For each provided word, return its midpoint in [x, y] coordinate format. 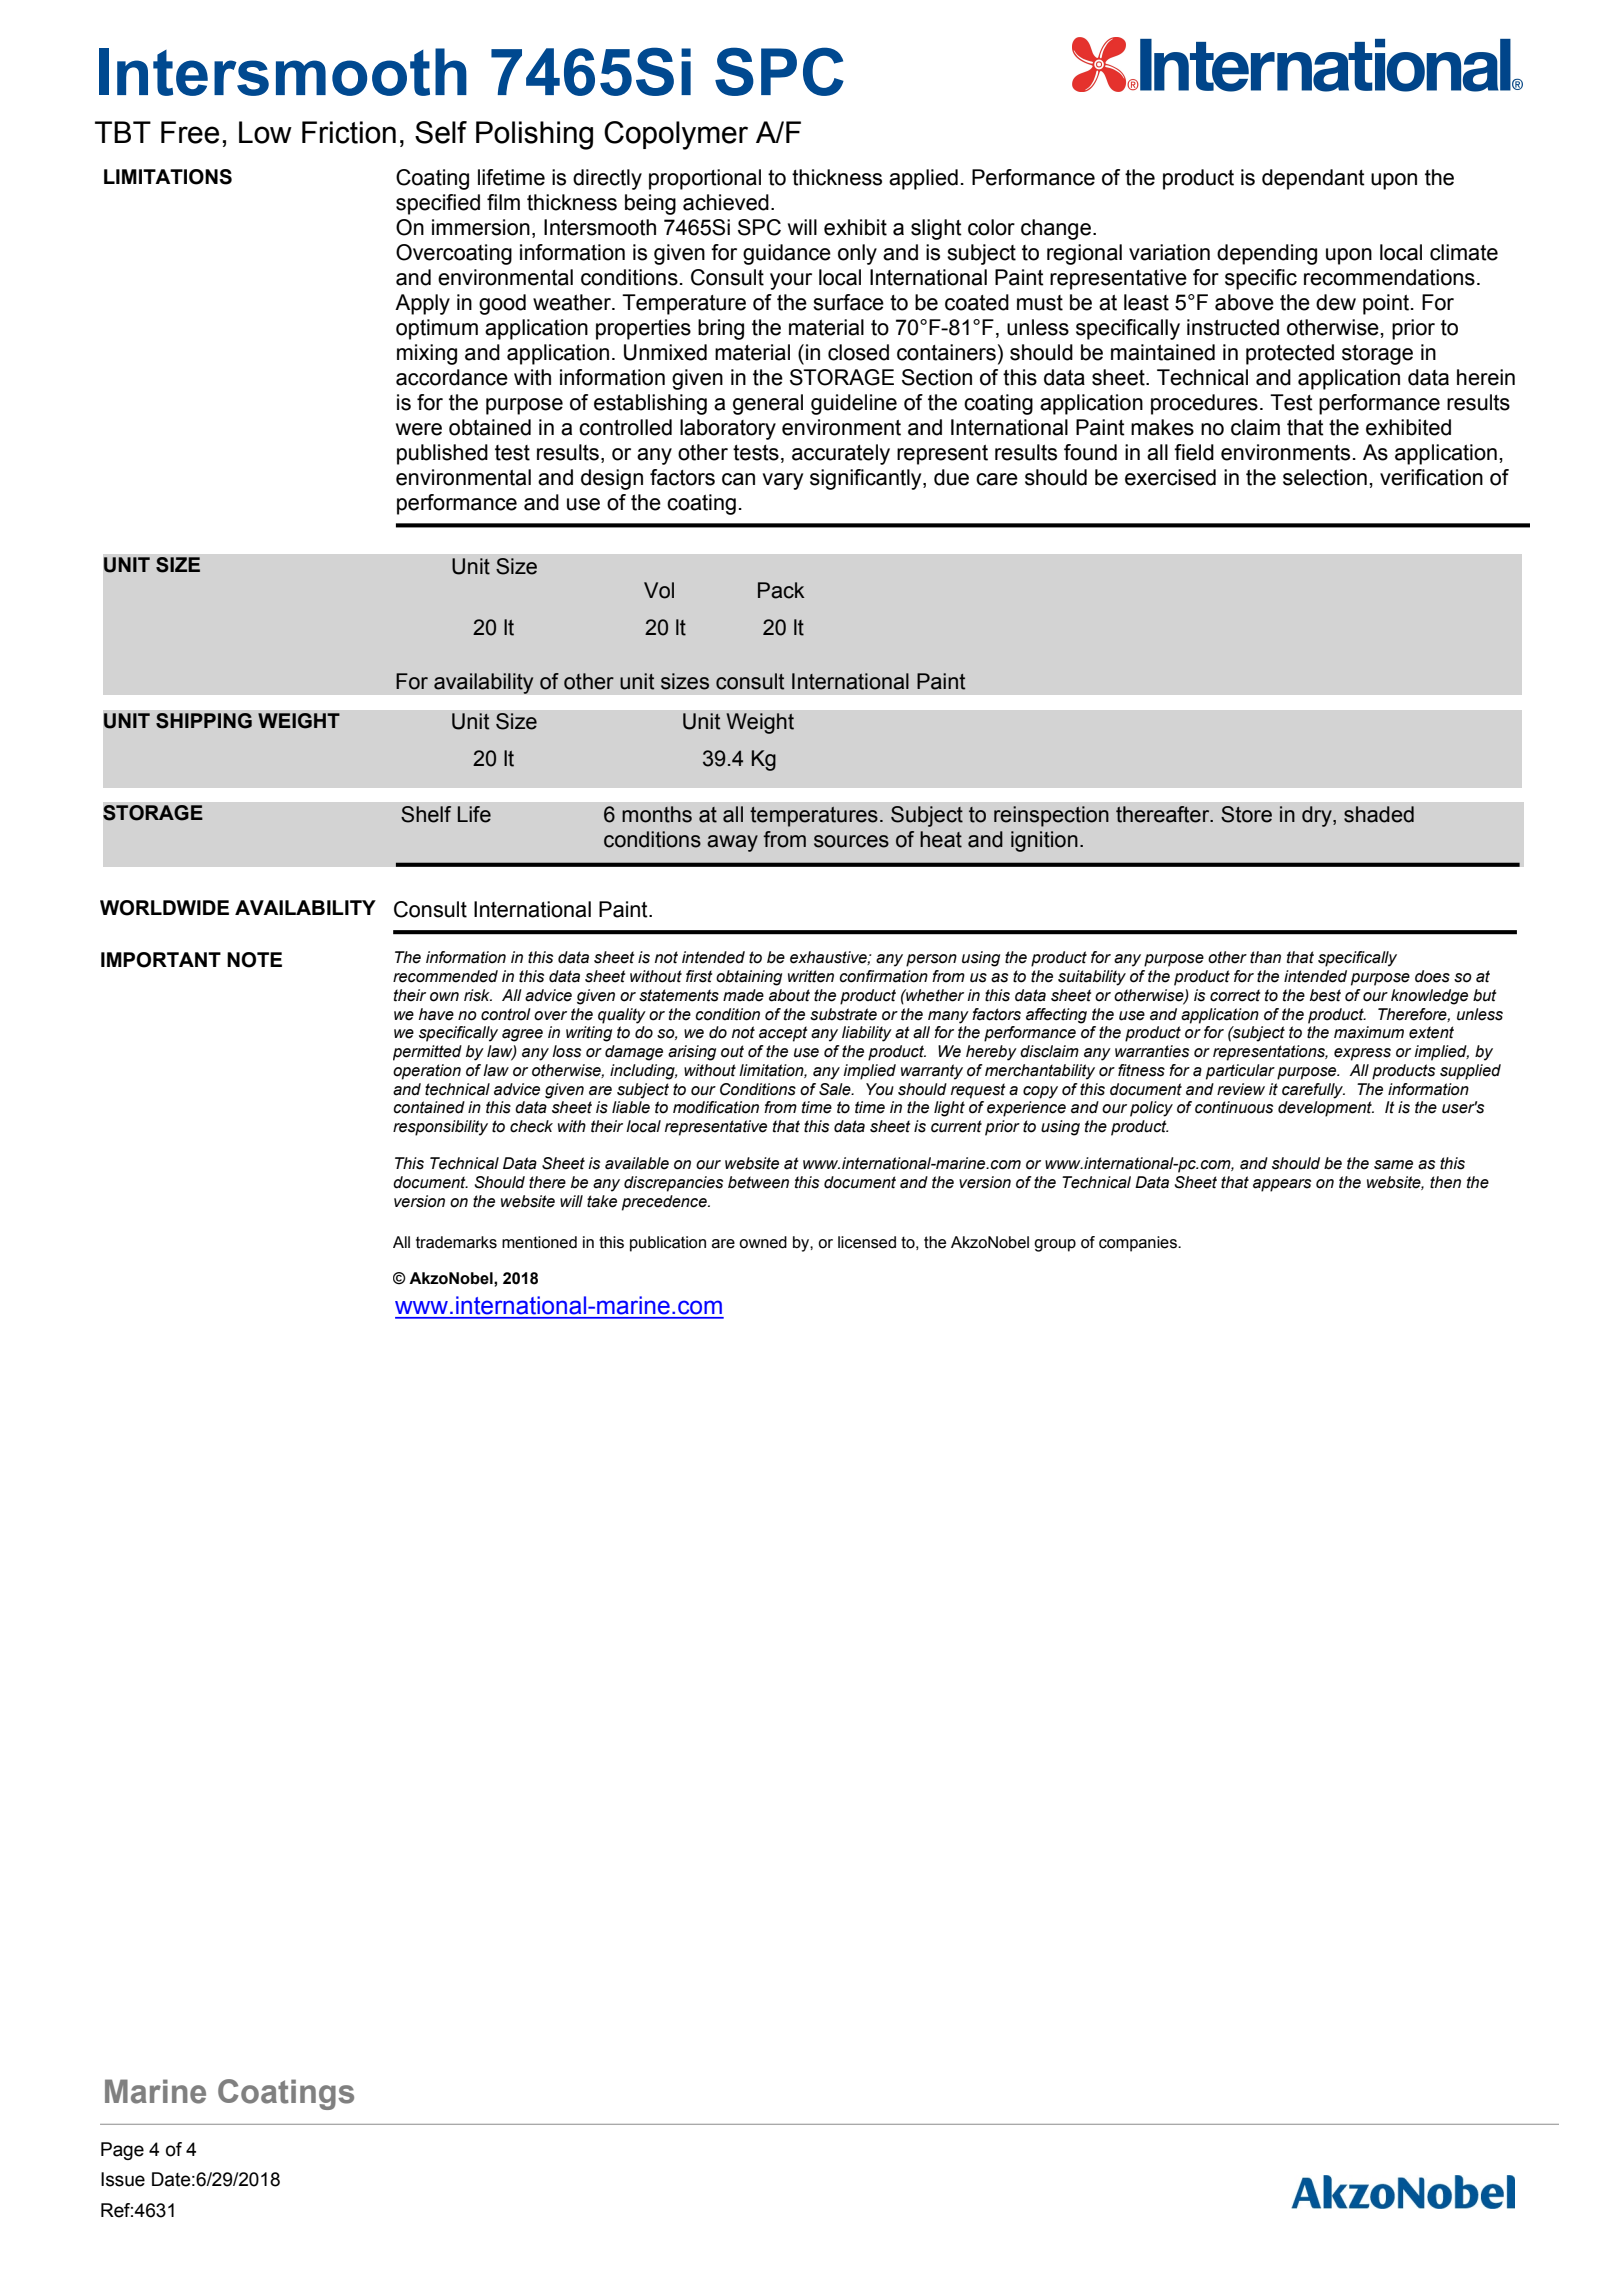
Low [265, 132]
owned [763, 1242]
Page [122, 2151]
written [811, 976]
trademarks [456, 1242]
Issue [123, 2179]
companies [1139, 1244]
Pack [781, 590]
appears [1282, 1185]
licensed [867, 1242]
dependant [1313, 179]
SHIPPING [204, 721]
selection [1325, 477]
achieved [726, 202]
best [1325, 995]
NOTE [254, 960]
